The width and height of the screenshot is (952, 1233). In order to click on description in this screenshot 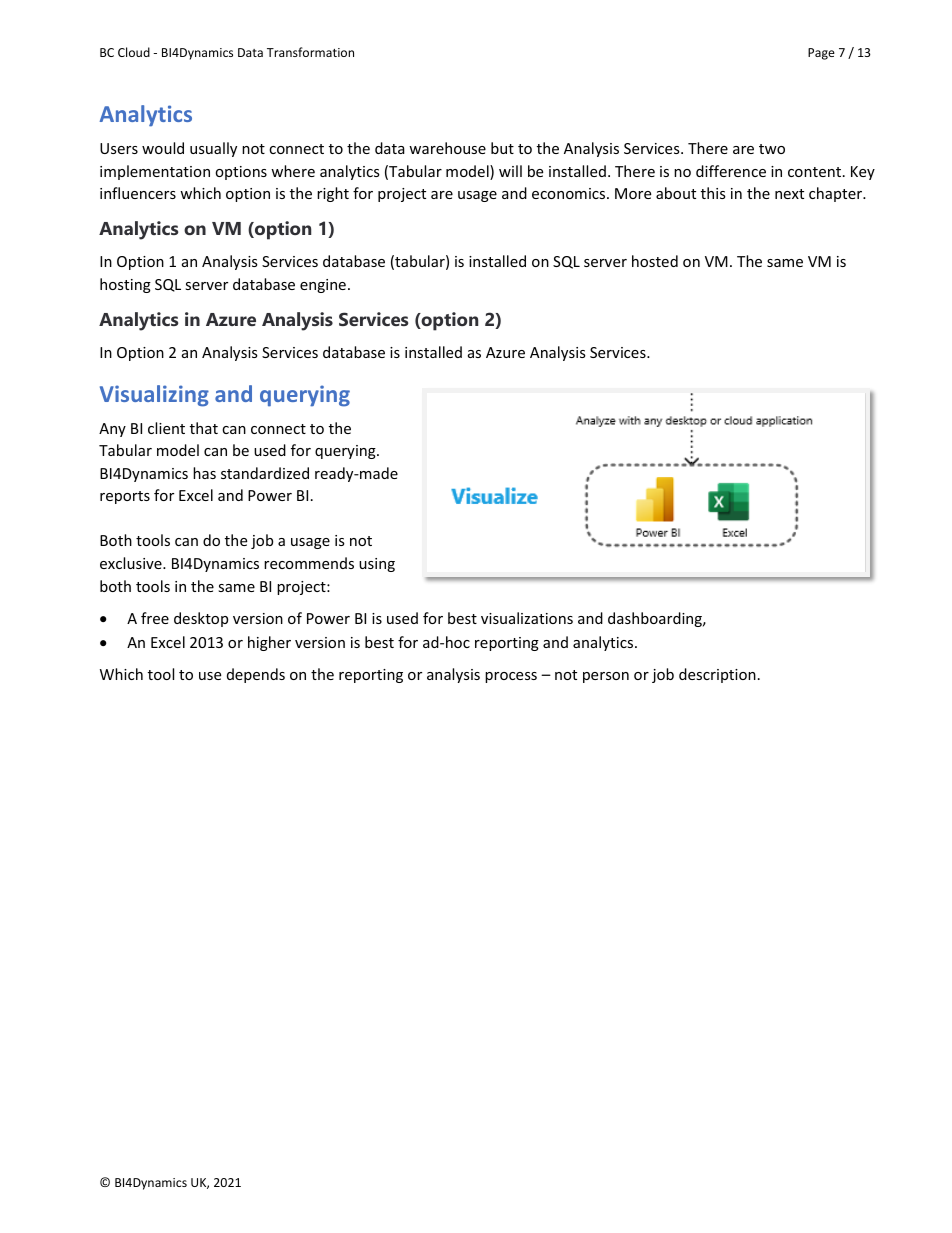, I will do `click(717, 675)`.
